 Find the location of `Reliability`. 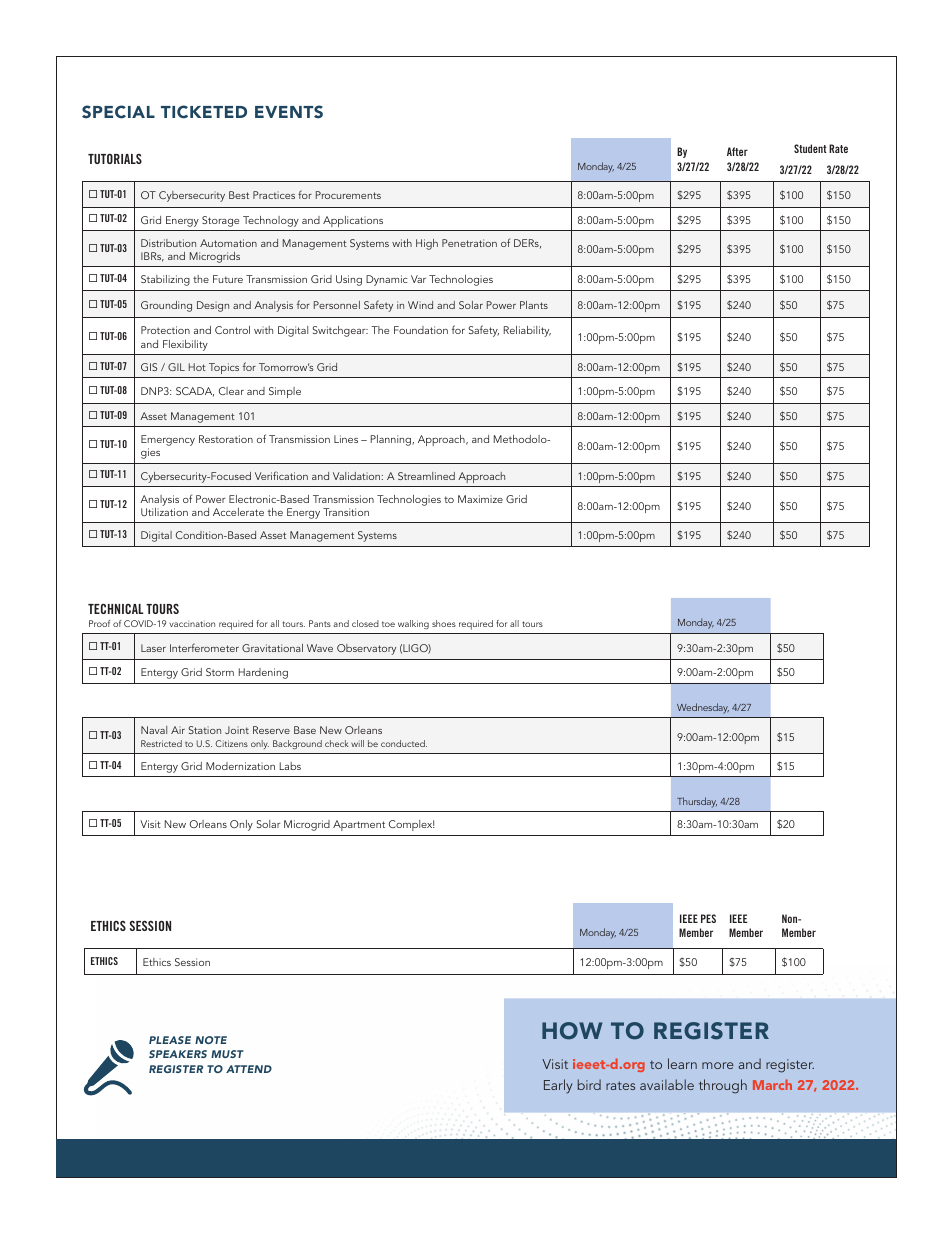

Reliability is located at coordinates (527, 331).
